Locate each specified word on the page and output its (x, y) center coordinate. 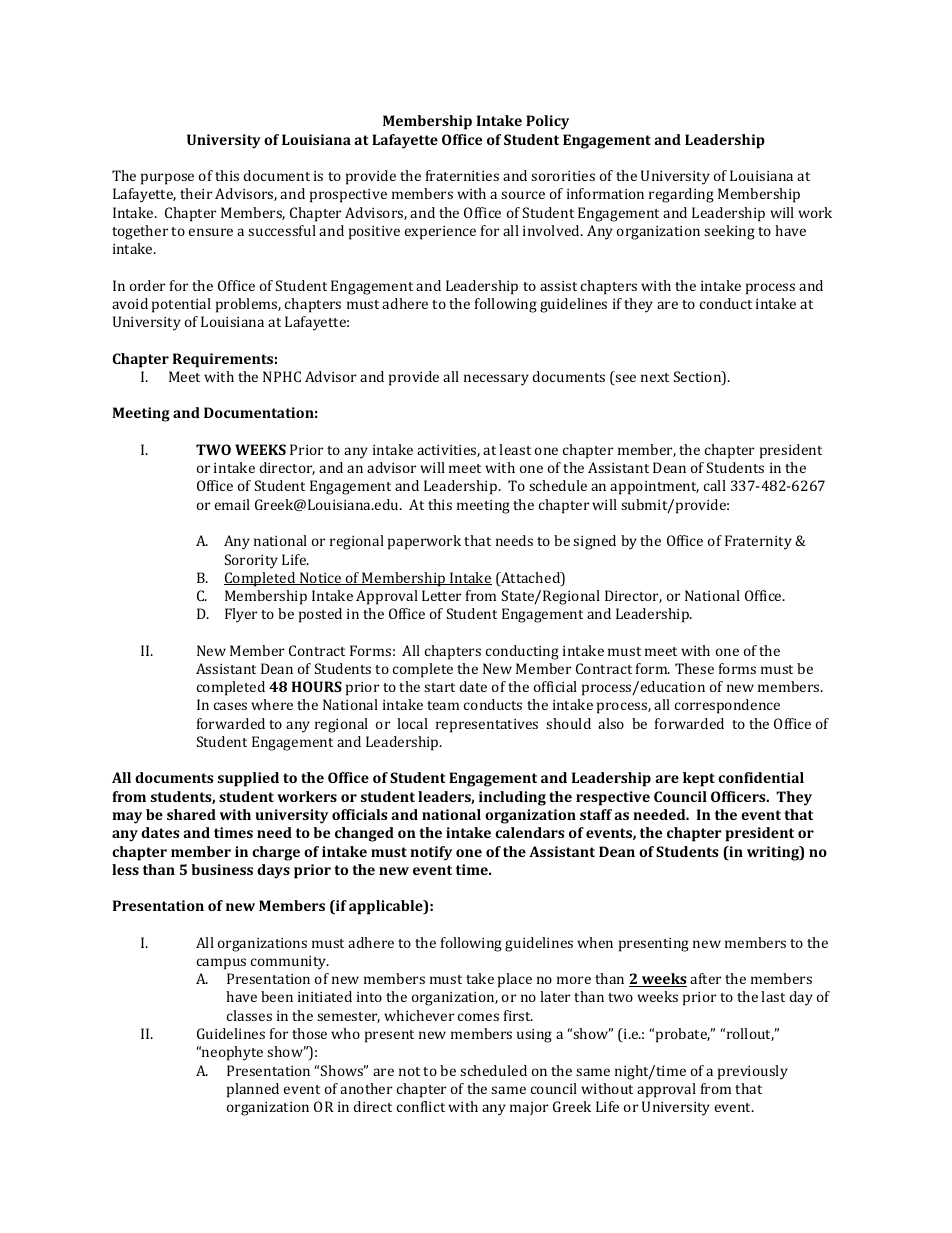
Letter (441, 595)
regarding (681, 195)
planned (253, 1090)
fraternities (462, 175)
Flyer (241, 615)
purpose (167, 179)
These (694, 668)
